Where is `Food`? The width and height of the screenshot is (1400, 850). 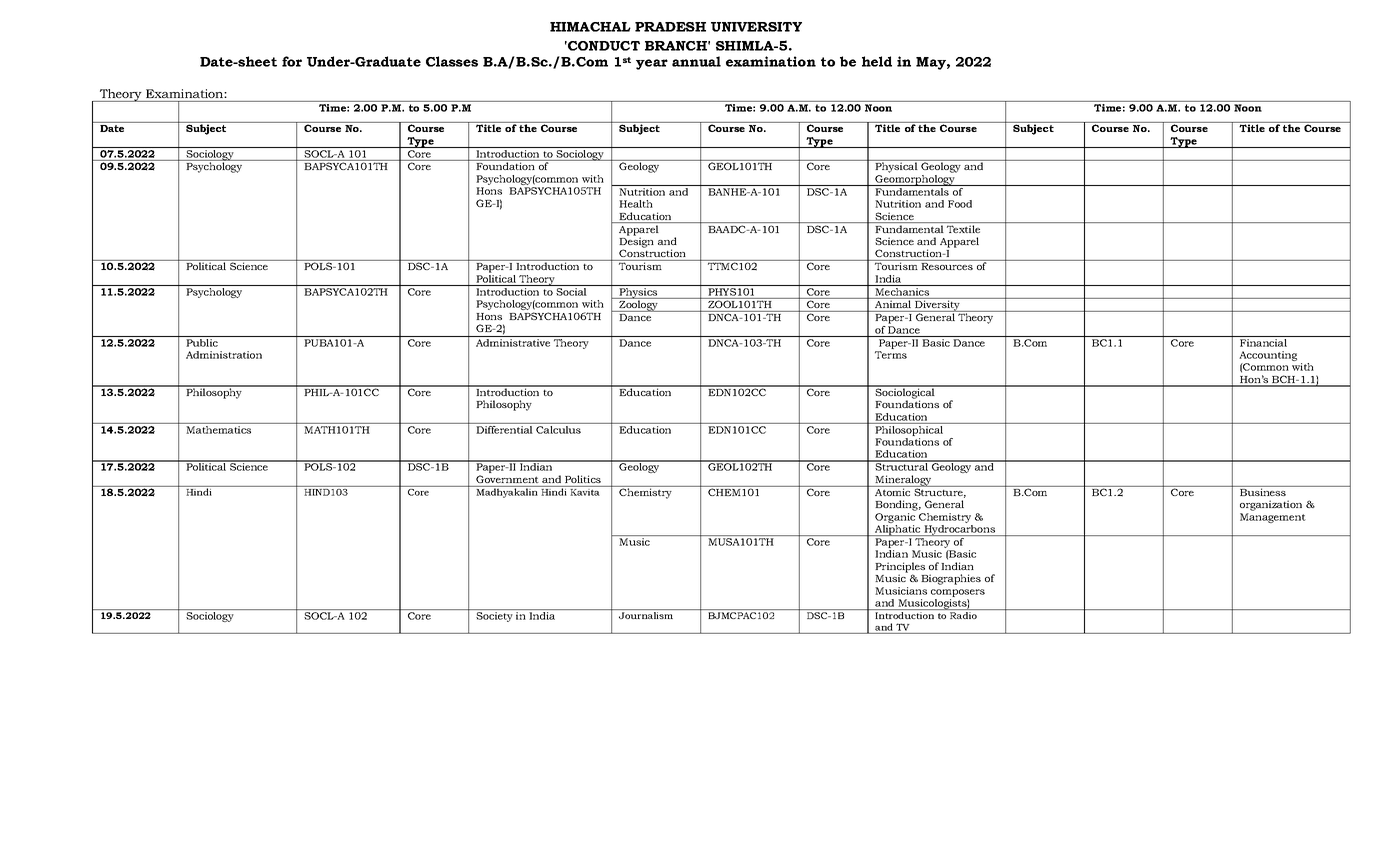
Food is located at coordinates (960, 204).
